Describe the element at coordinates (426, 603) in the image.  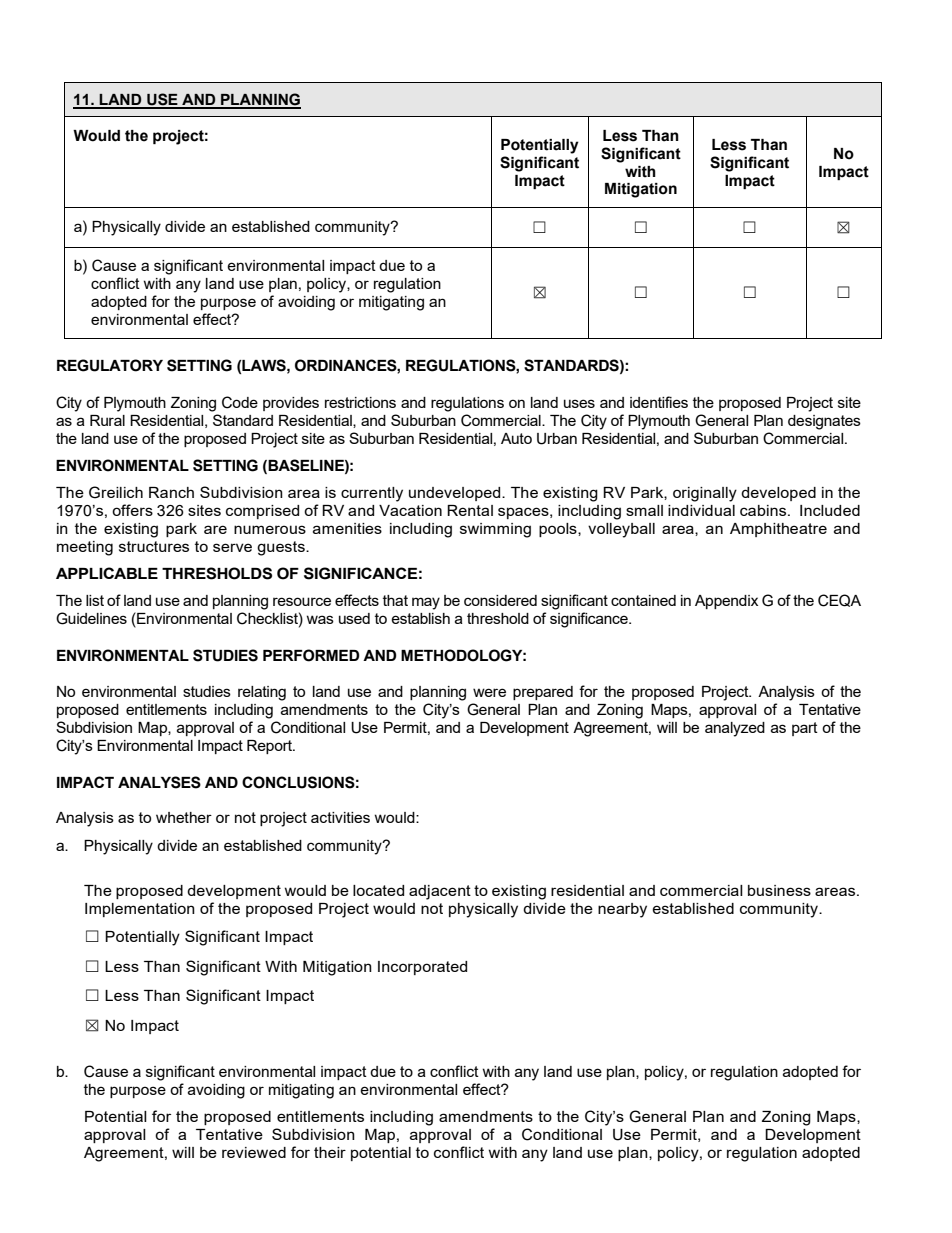
I see `may` at that location.
